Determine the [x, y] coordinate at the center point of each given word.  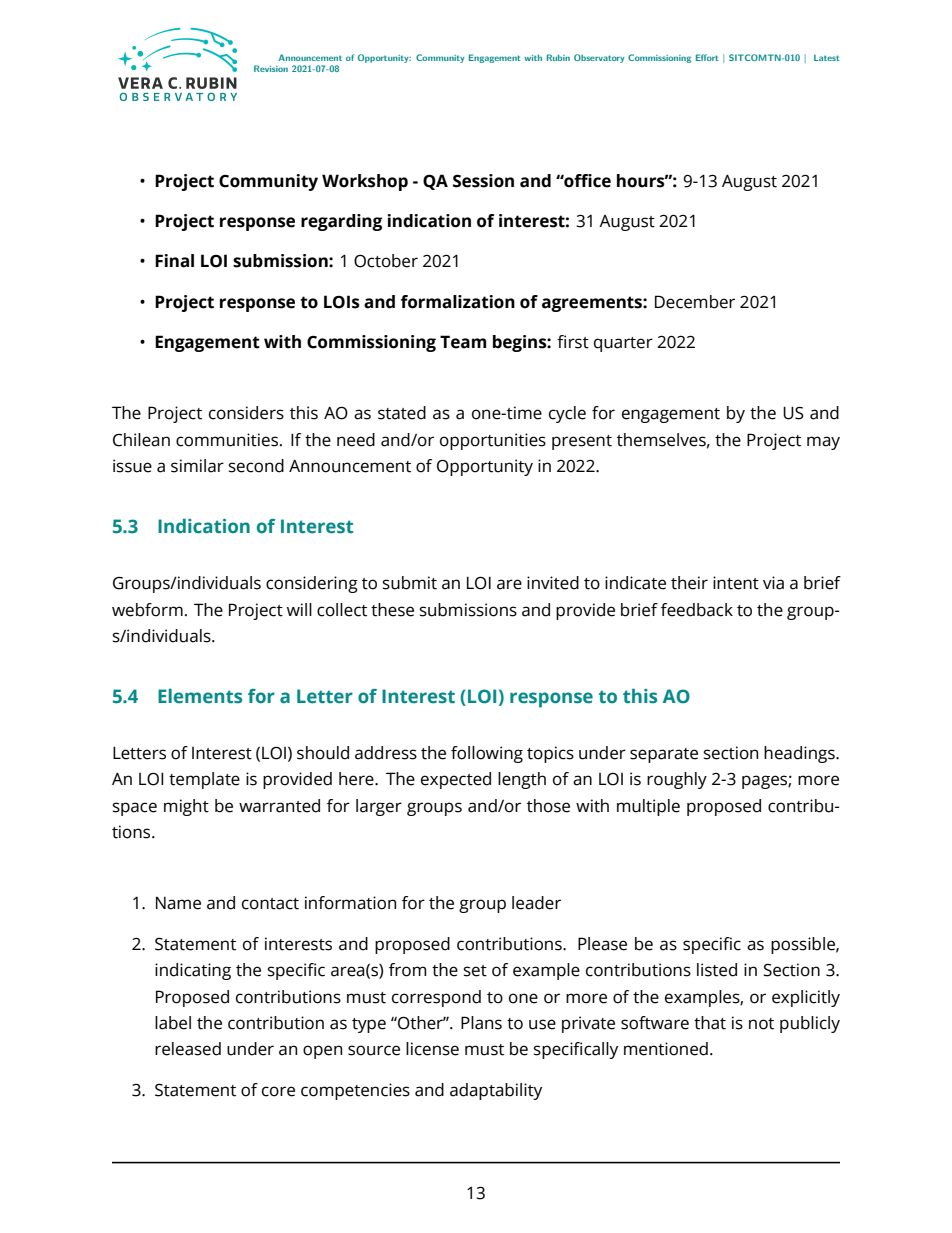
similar [197, 466]
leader [536, 903]
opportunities [493, 441]
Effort [707, 57]
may [823, 443]
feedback [697, 610]
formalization [458, 302]
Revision [271, 68]
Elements [200, 696]
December [695, 302]
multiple [648, 807]
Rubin [558, 57]
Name [178, 903]
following [487, 754]
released [188, 1049]
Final [174, 261]
